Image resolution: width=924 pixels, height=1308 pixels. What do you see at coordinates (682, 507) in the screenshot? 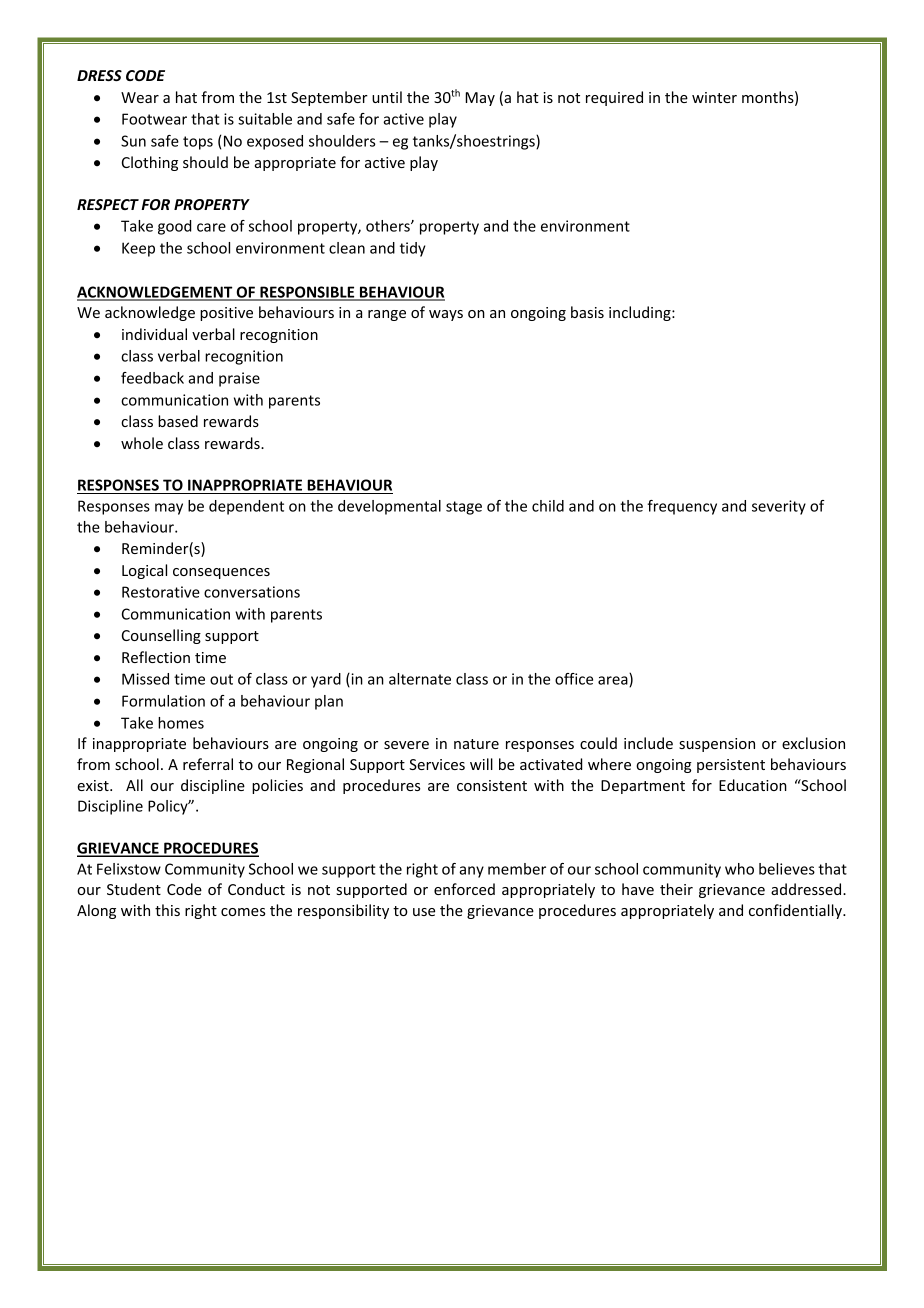
I see `frequency` at bounding box center [682, 507].
